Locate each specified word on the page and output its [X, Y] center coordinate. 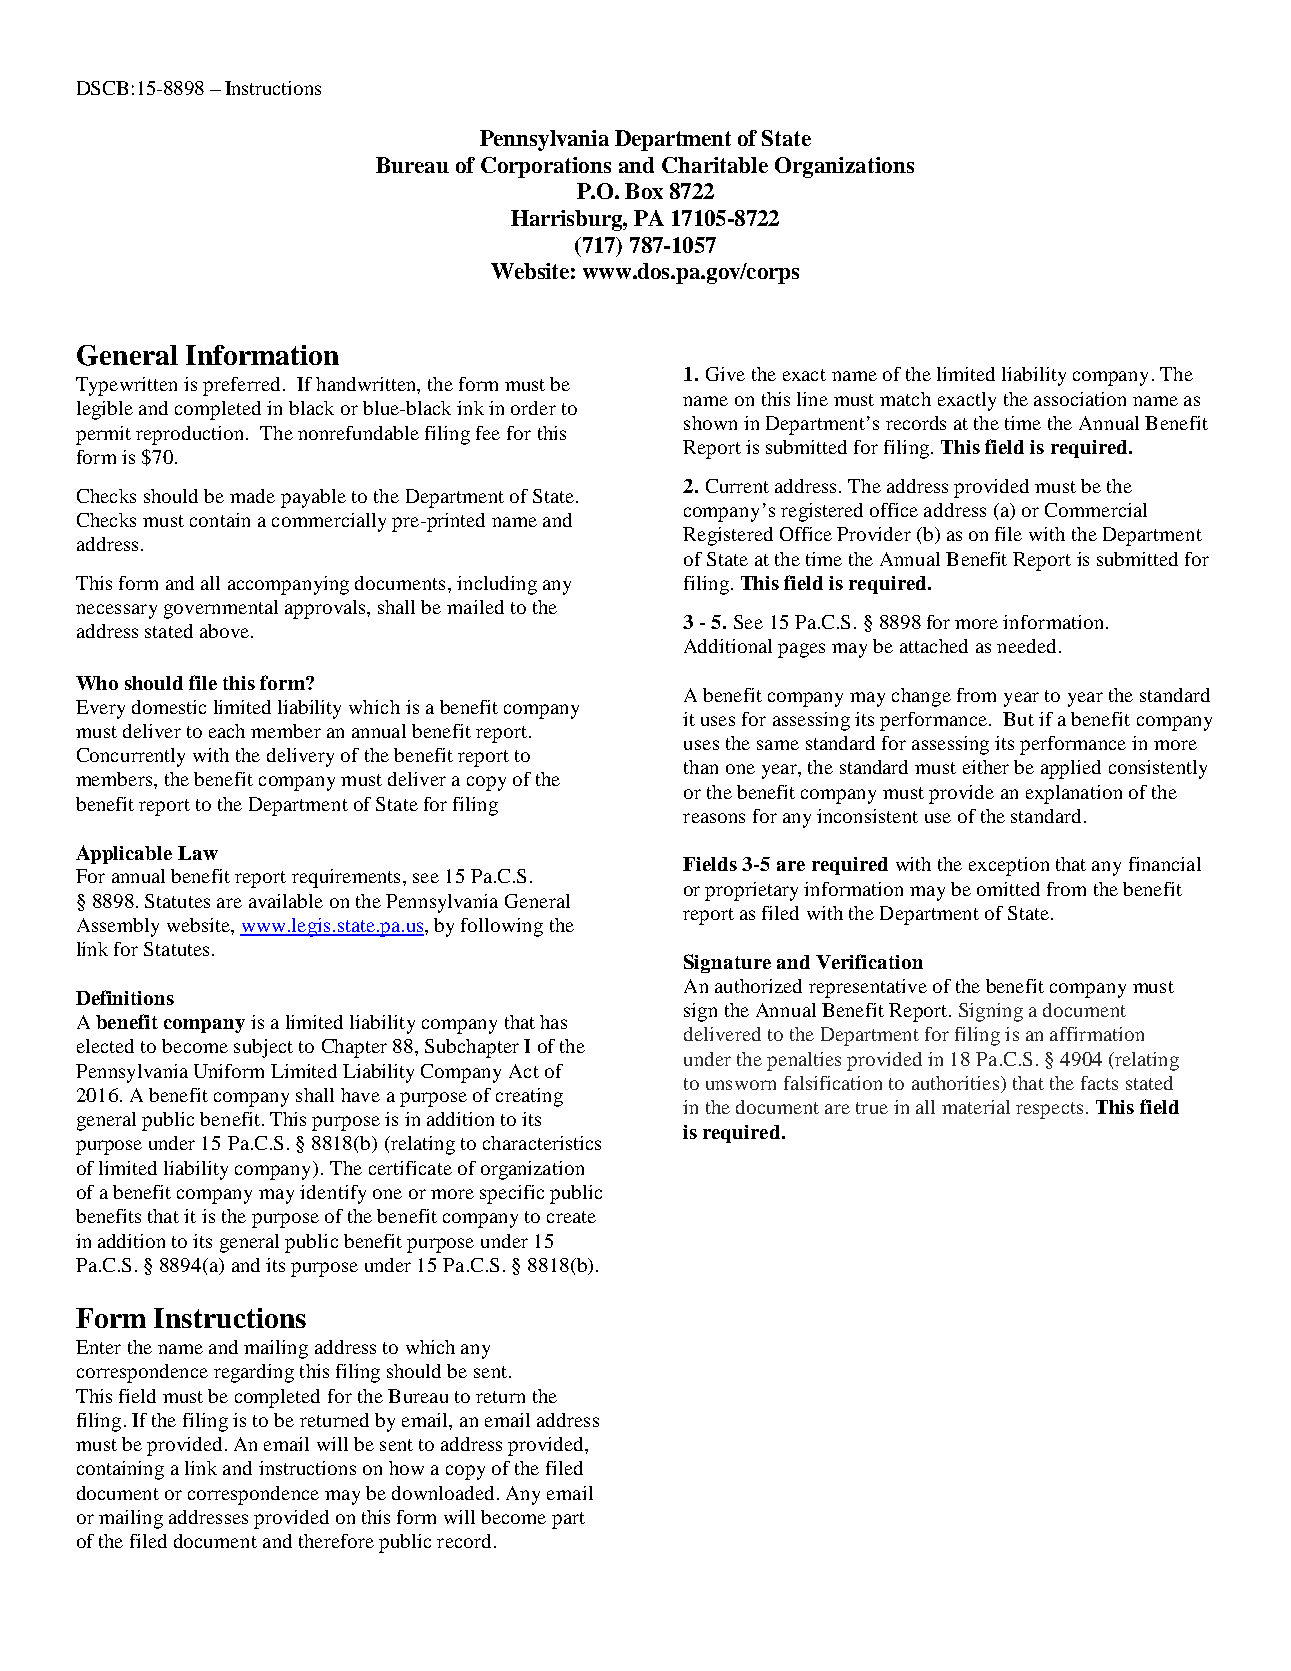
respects [1049, 1110]
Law [198, 853]
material [976, 1107]
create [571, 1217]
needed [1026, 646]
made [252, 496]
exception [1009, 866]
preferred [241, 386]
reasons [714, 818]
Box [644, 191]
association [1080, 399]
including [497, 585]
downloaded [443, 1493]
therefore [336, 1541]
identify [333, 1194]
